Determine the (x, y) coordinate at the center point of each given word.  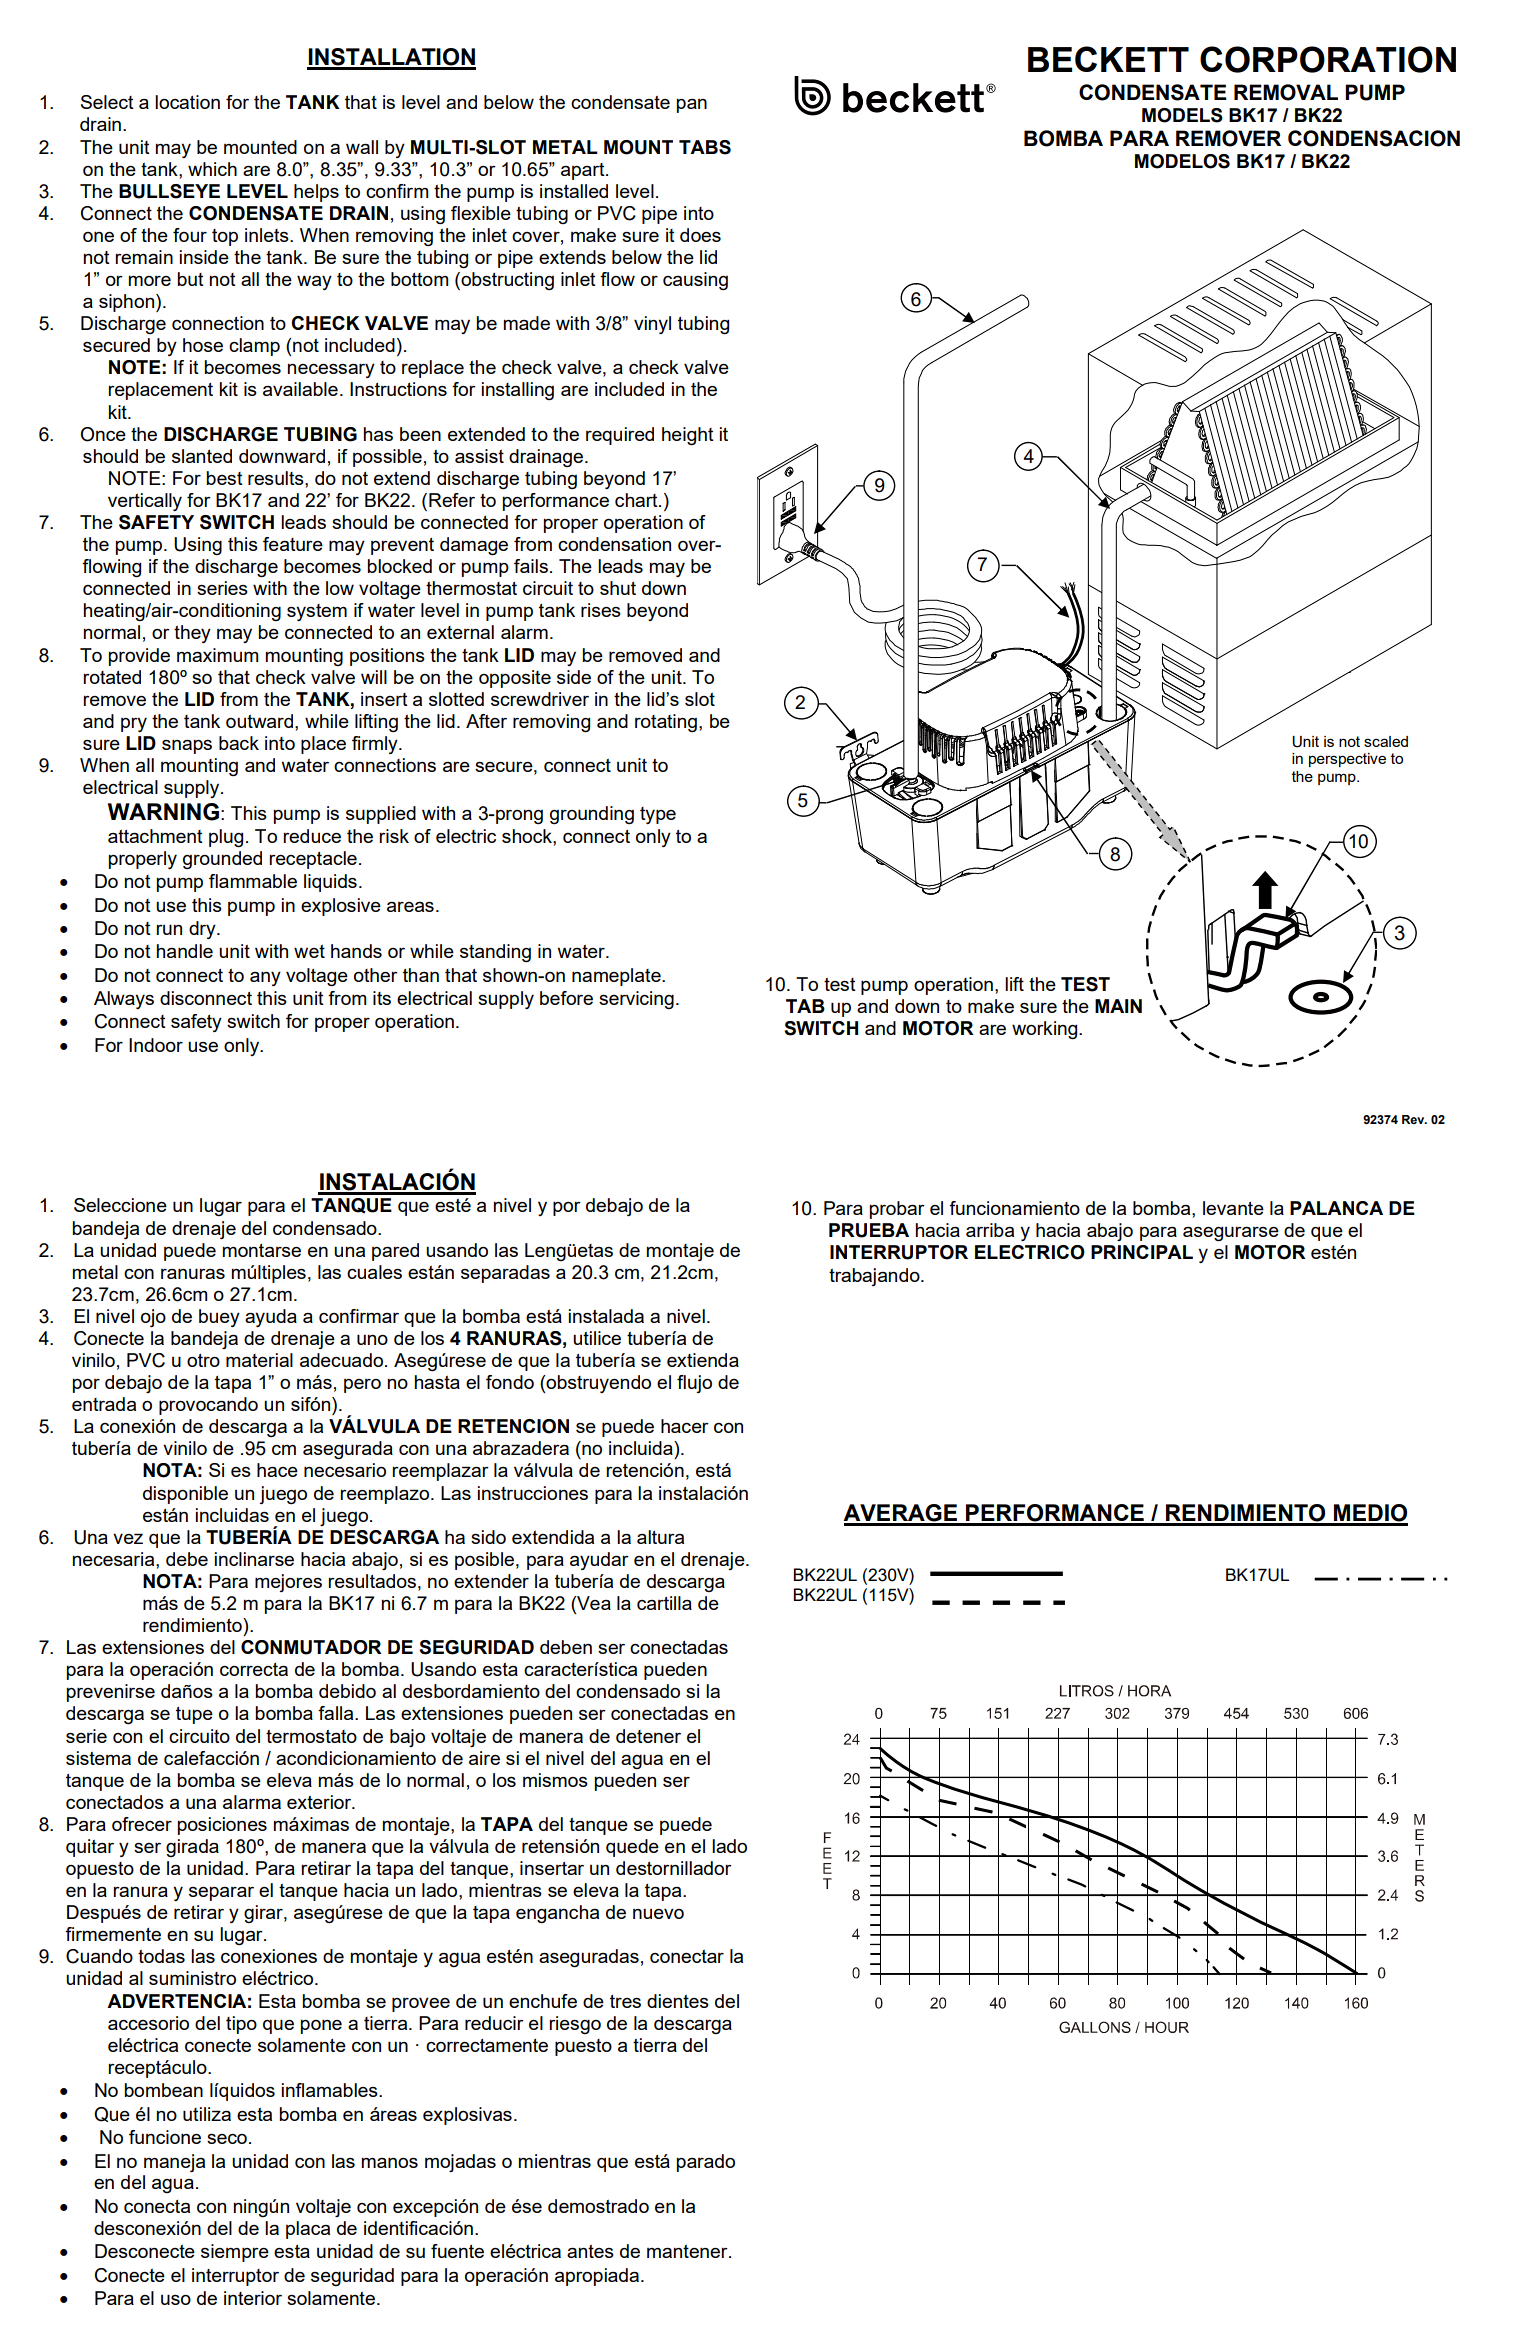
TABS (705, 147)
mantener (688, 2251)
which (212, 169)
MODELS (1182, 115)
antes (590, 2251)
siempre (235, 2253)
